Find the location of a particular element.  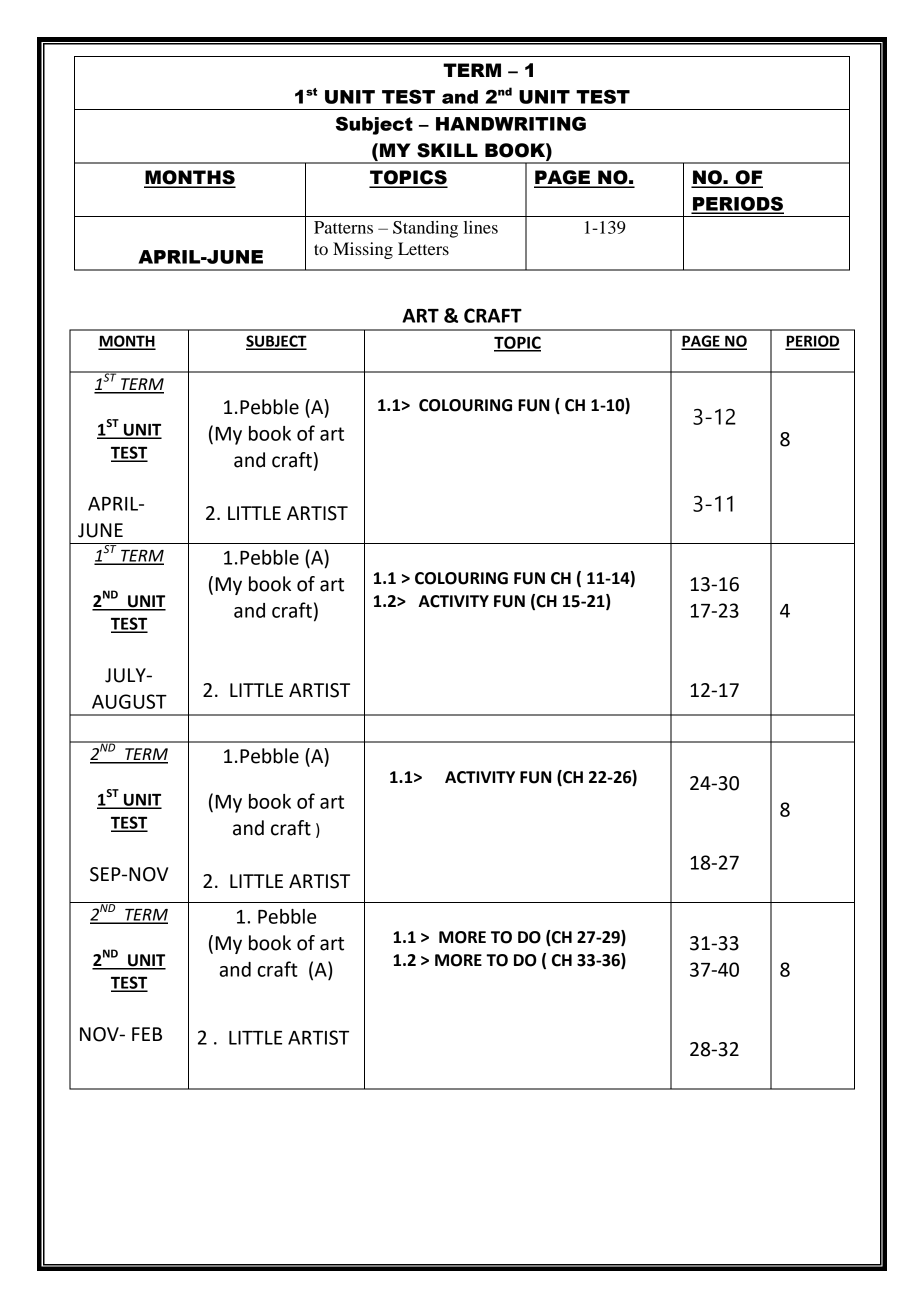

Standing is located at coordinates (425, 229).
